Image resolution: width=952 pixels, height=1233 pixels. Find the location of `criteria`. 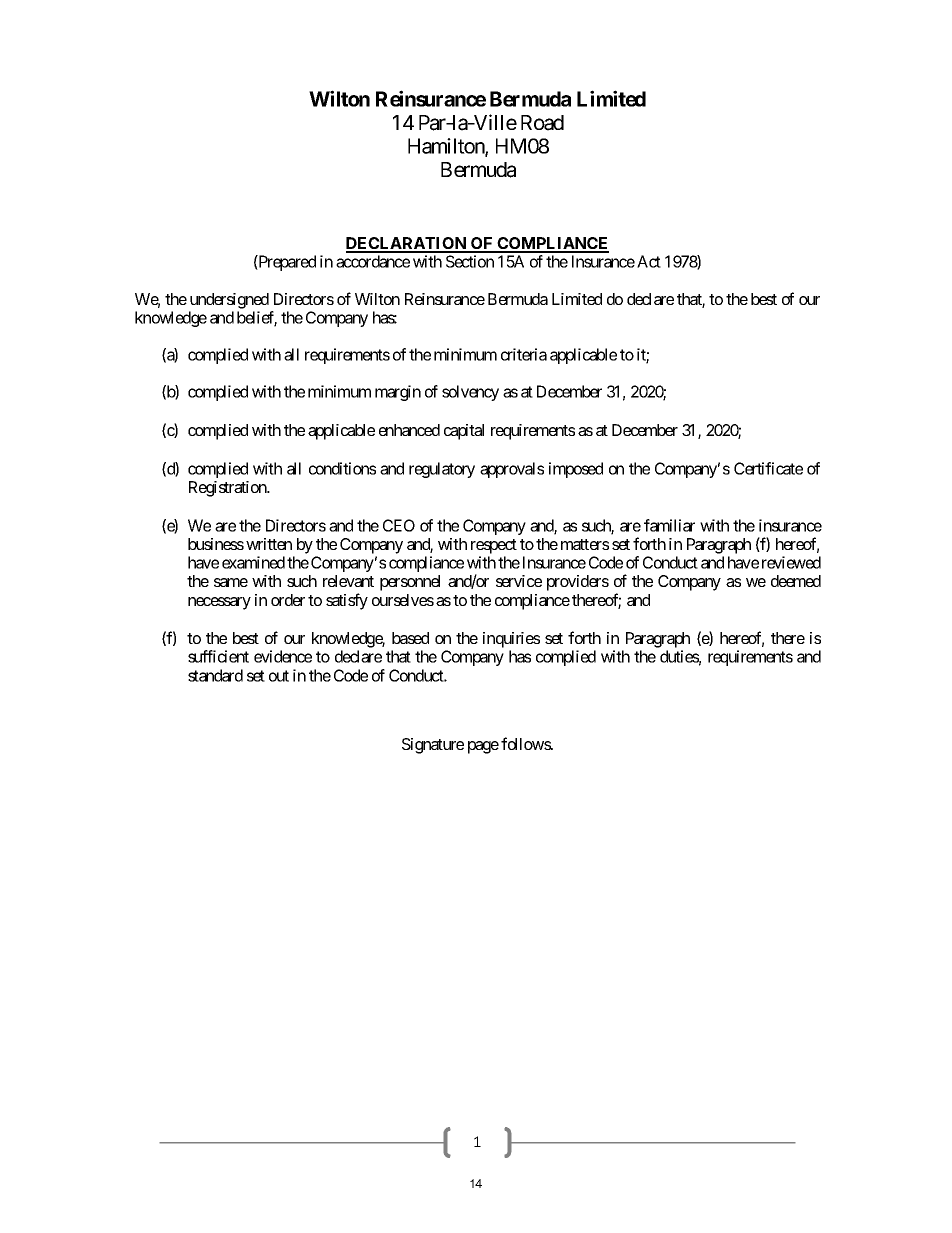

criteria is located at coordinates (524, 354).
